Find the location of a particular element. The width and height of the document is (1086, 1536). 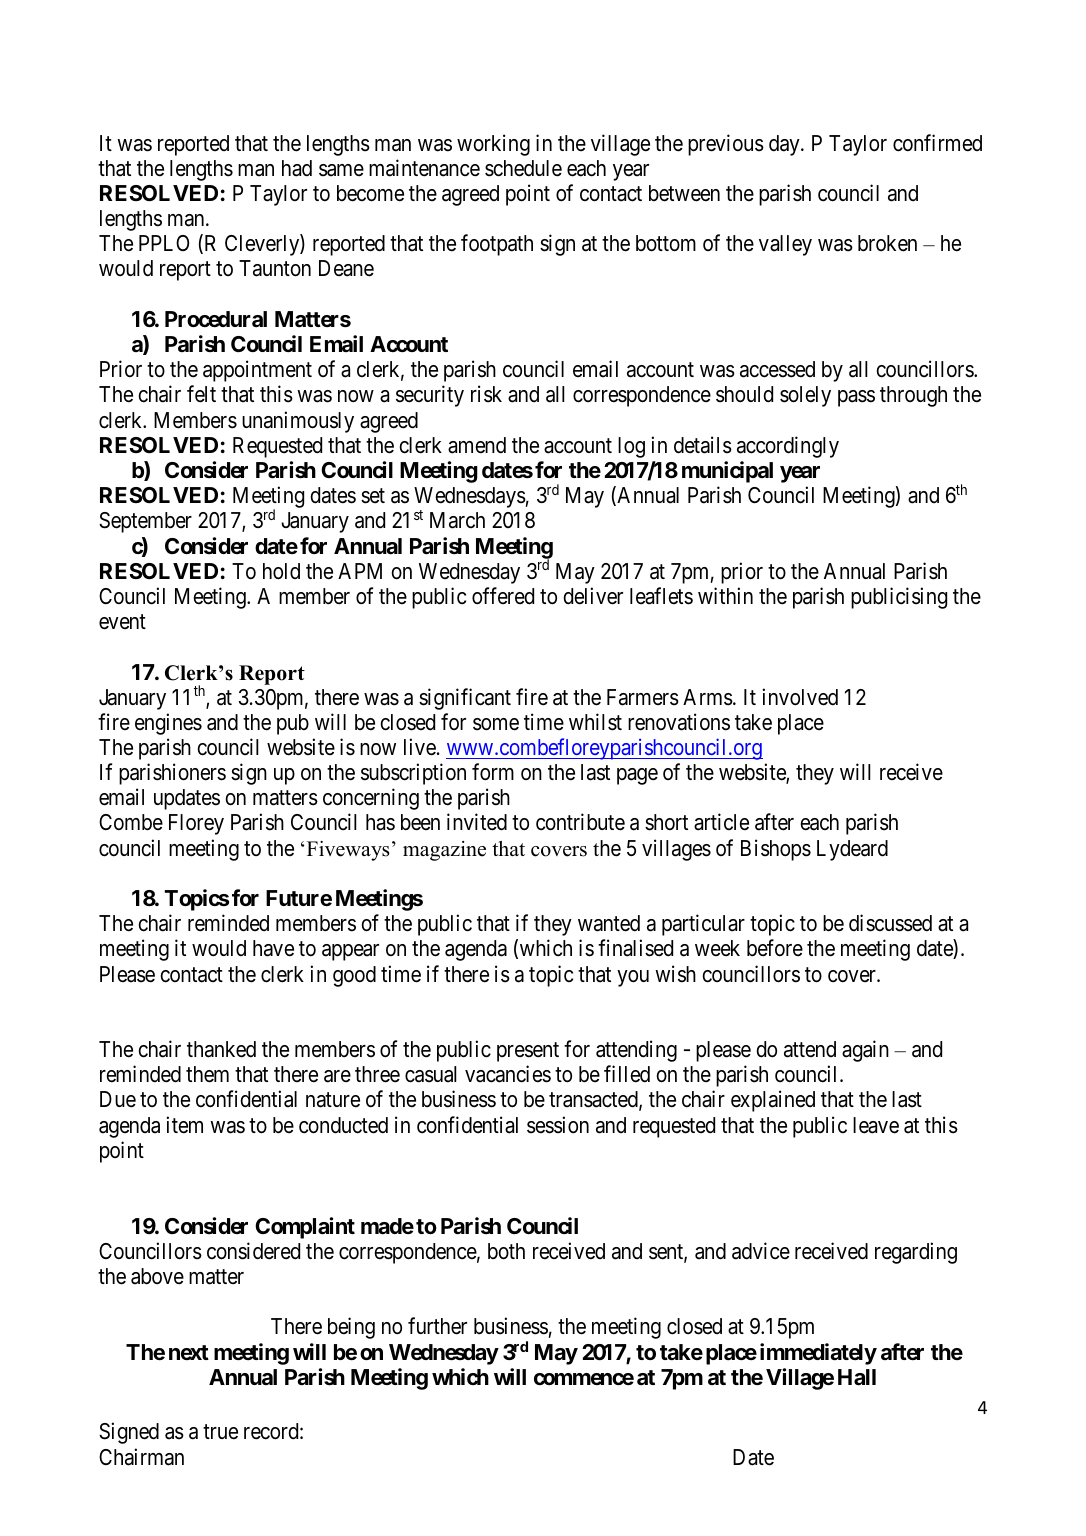

further is located at coordinates (437, 1326).
